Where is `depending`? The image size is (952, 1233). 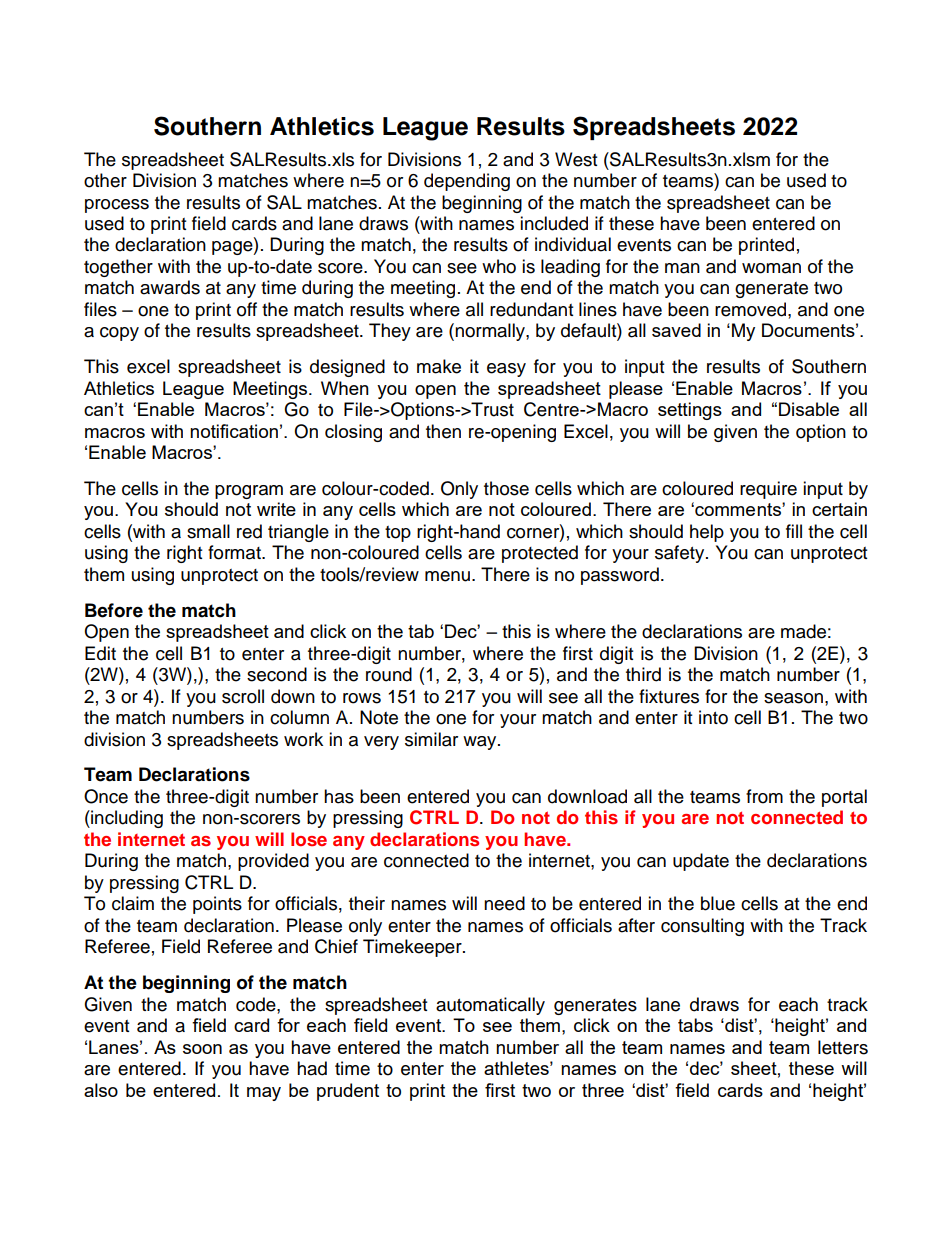 depending is located at coordinates (467, 182).
